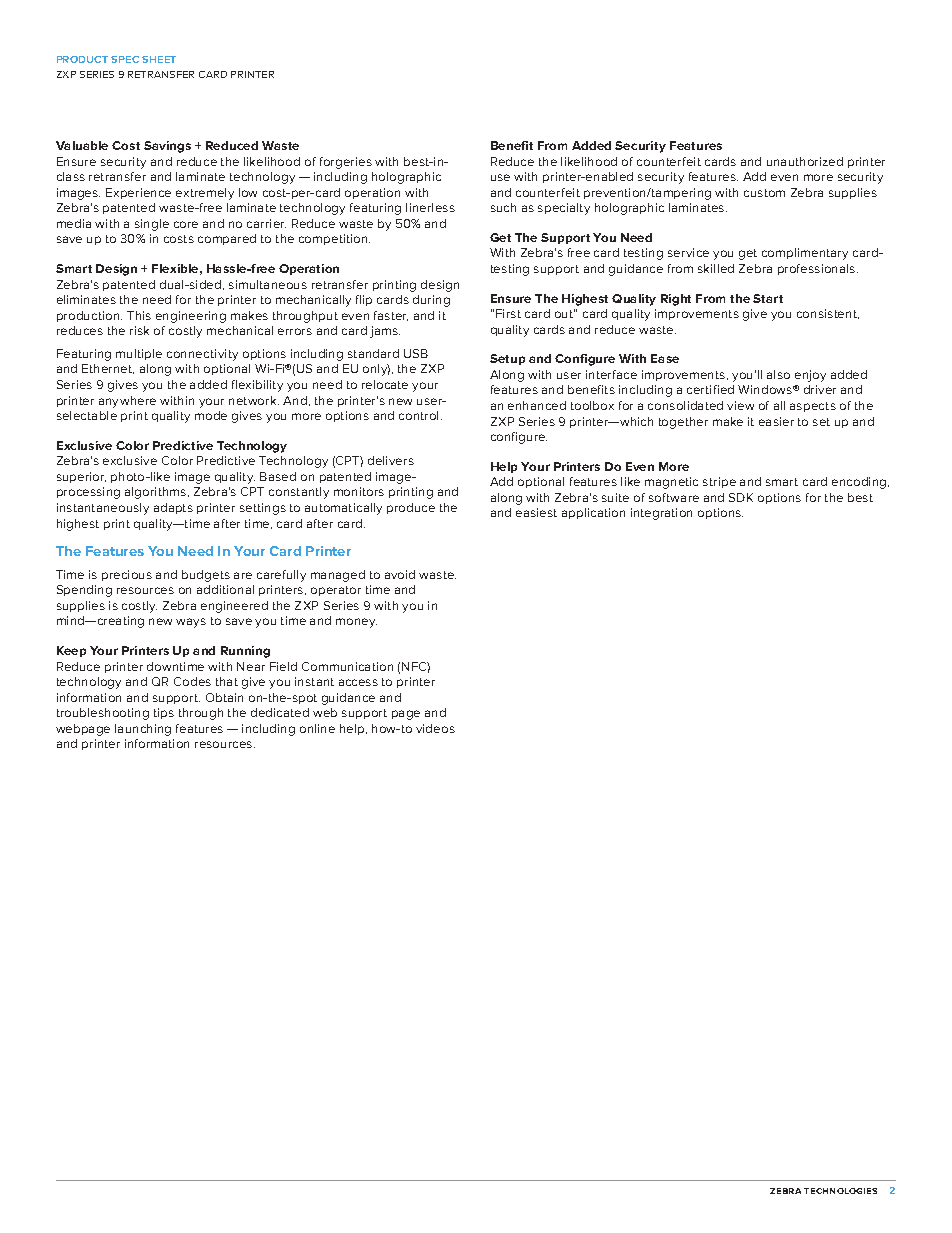 Image resolution: width=952 pixels, height=1233 pixels. What do you see at coordinates (191, 623) in the screenshot?
I see `ways` at bounding box center [191, 623].
